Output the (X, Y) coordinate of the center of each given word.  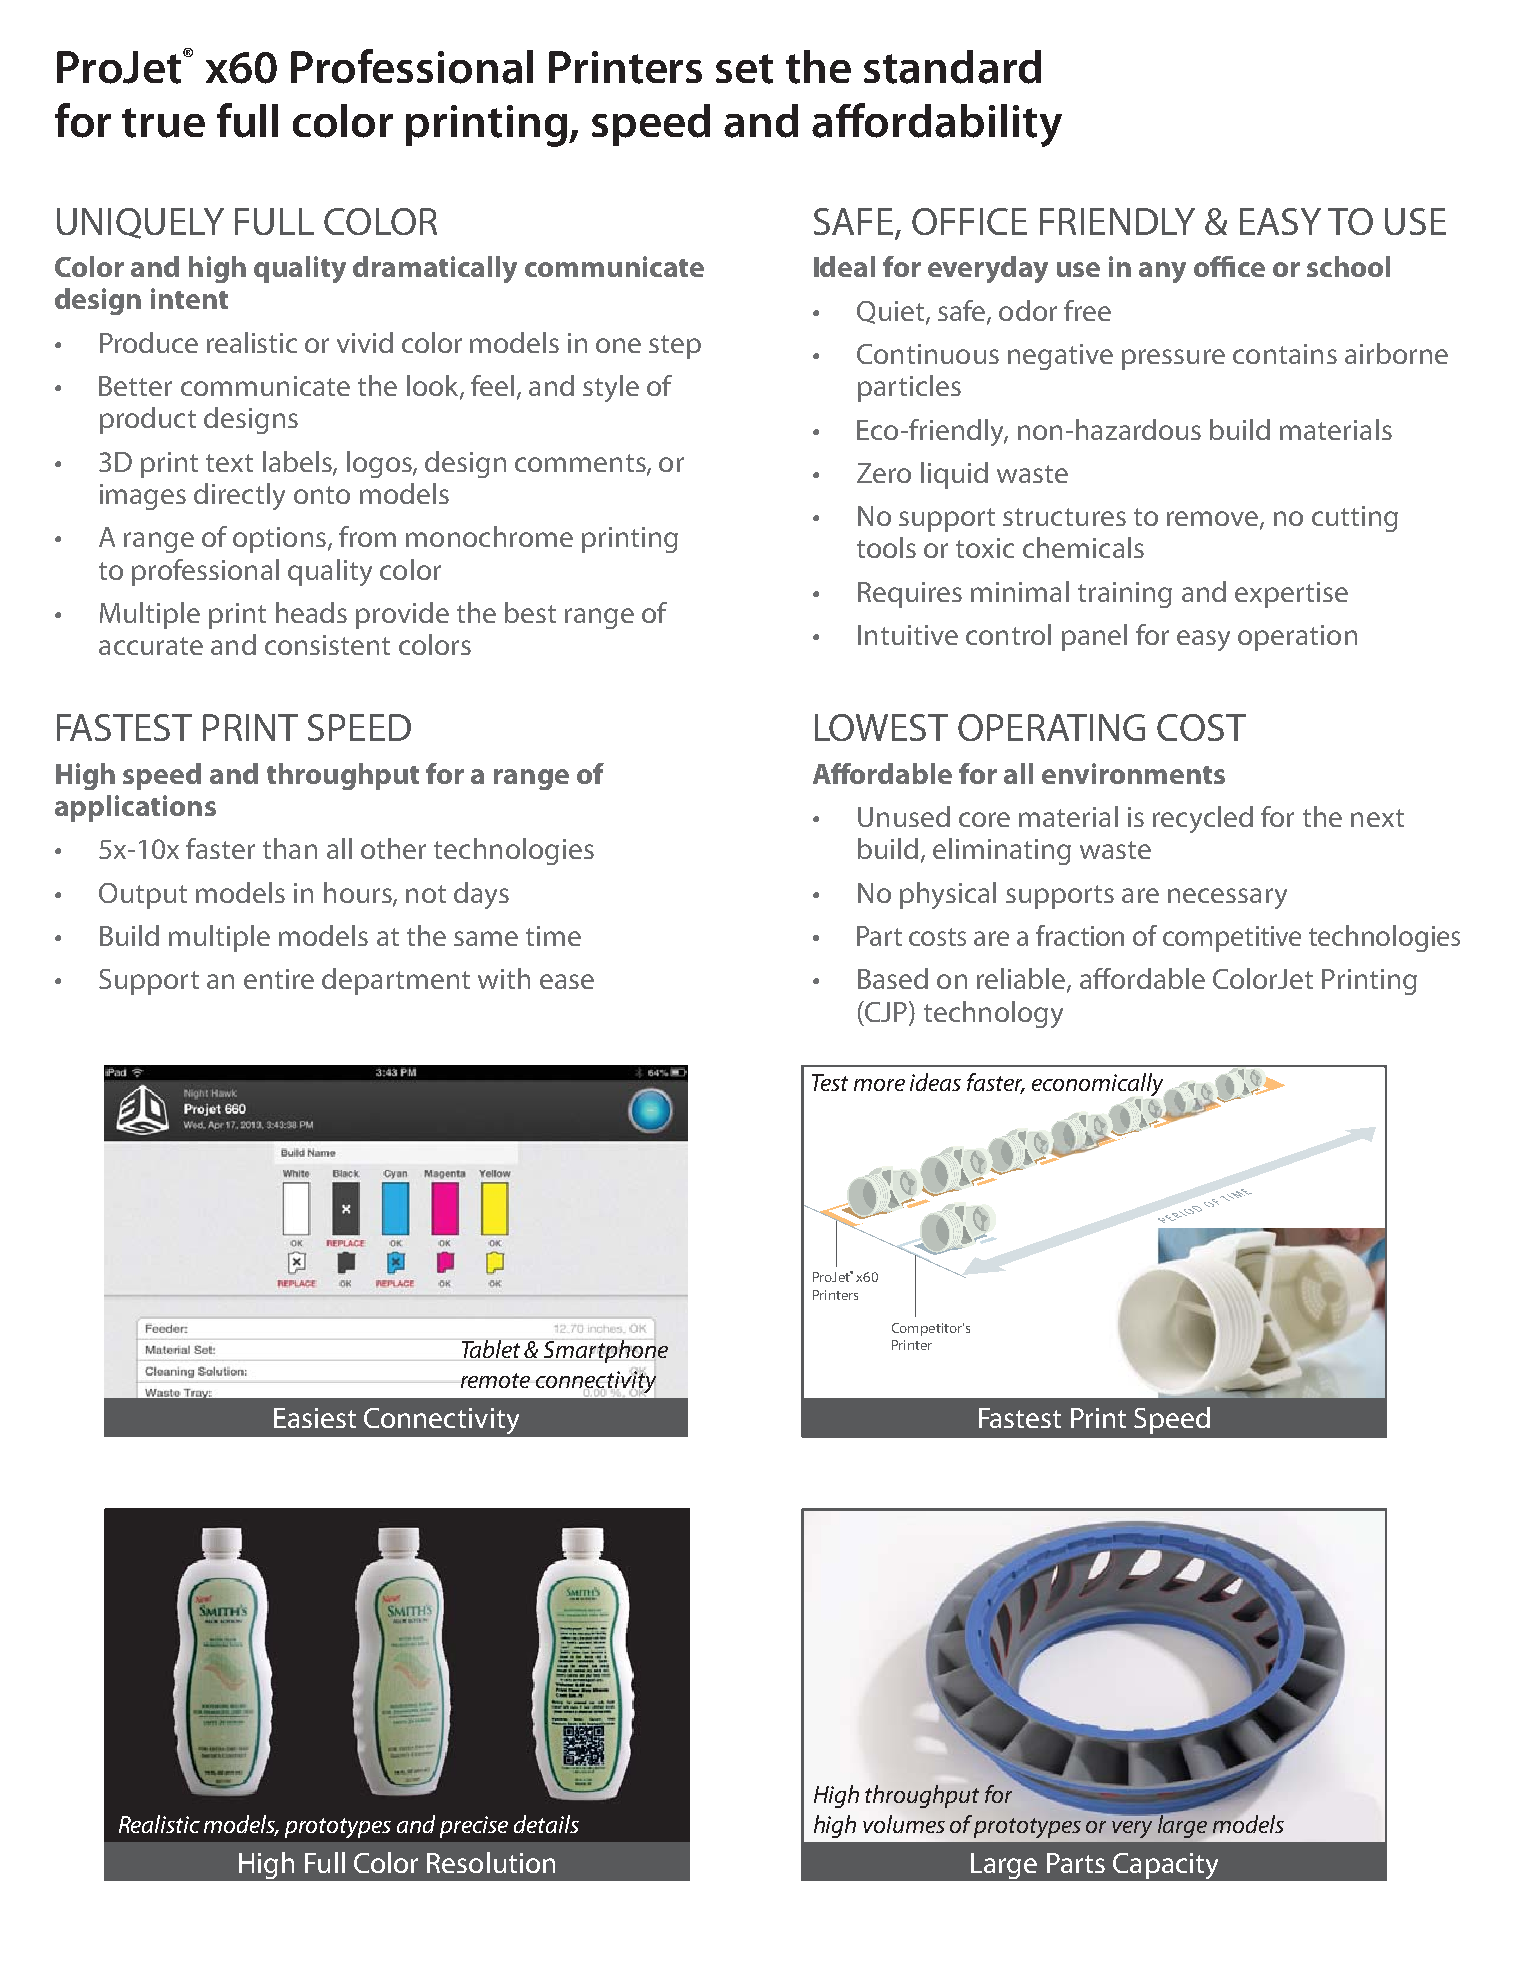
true (163, 123)
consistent (327, 645)
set (744, 69)
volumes (904, 1824)
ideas (935, 1082)
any (1162, 272)
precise (474, 1827)
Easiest (315, 1418)
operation (1297, 638)
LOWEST (881, 727)
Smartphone (606, 1351)
